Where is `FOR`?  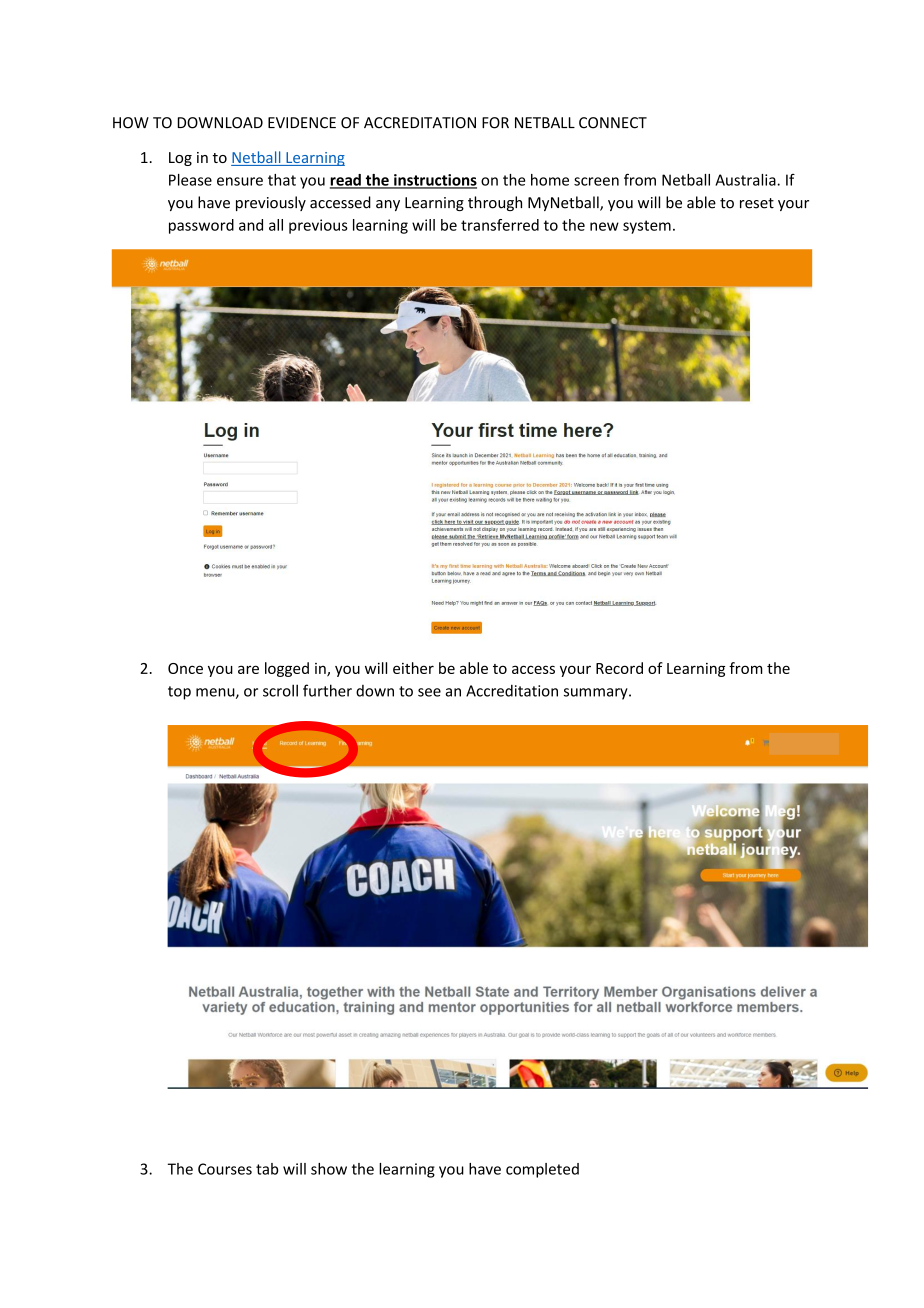
FOR is located at coordinates (495, 123).
